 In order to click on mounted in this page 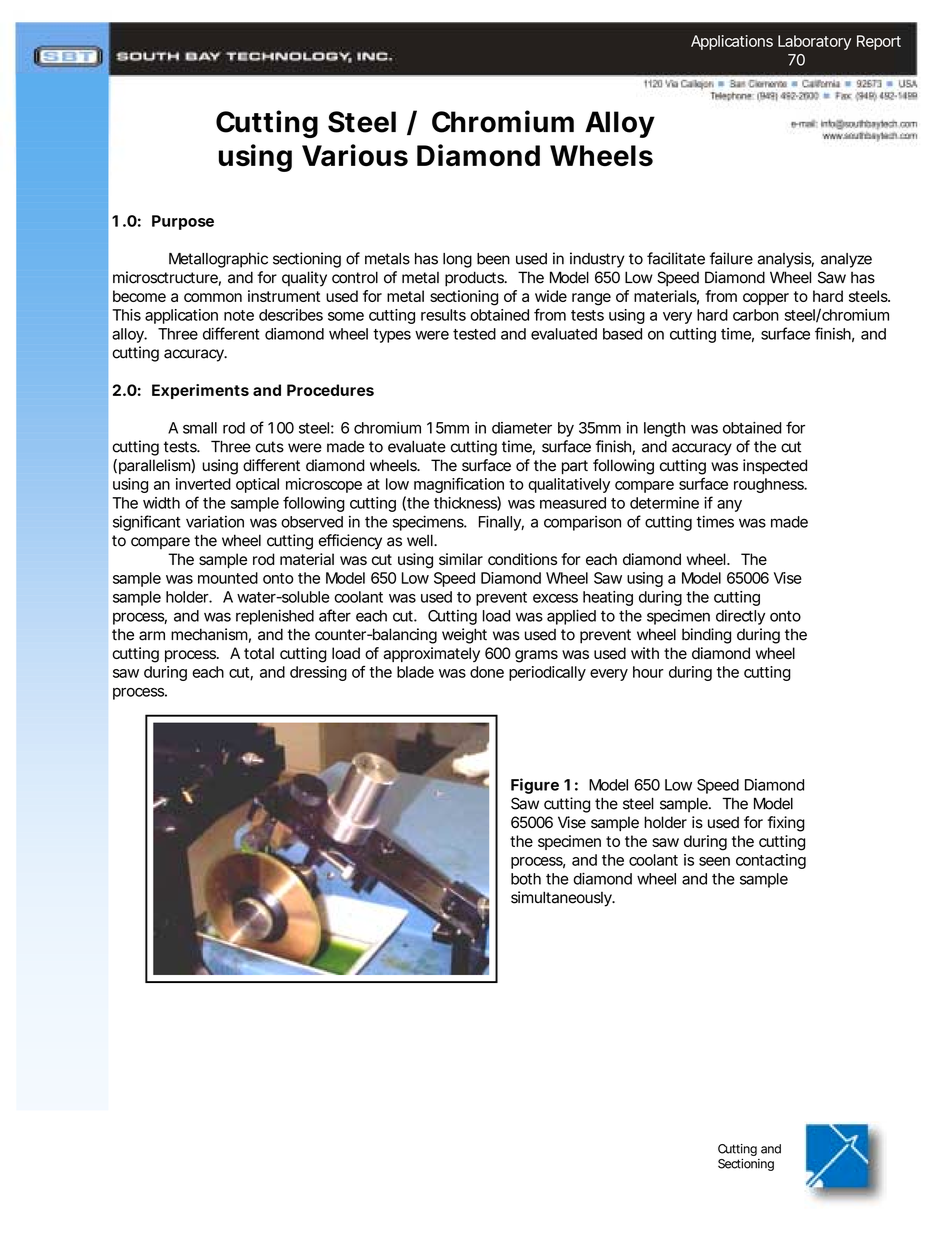, I will do `click(228, 578)`.
